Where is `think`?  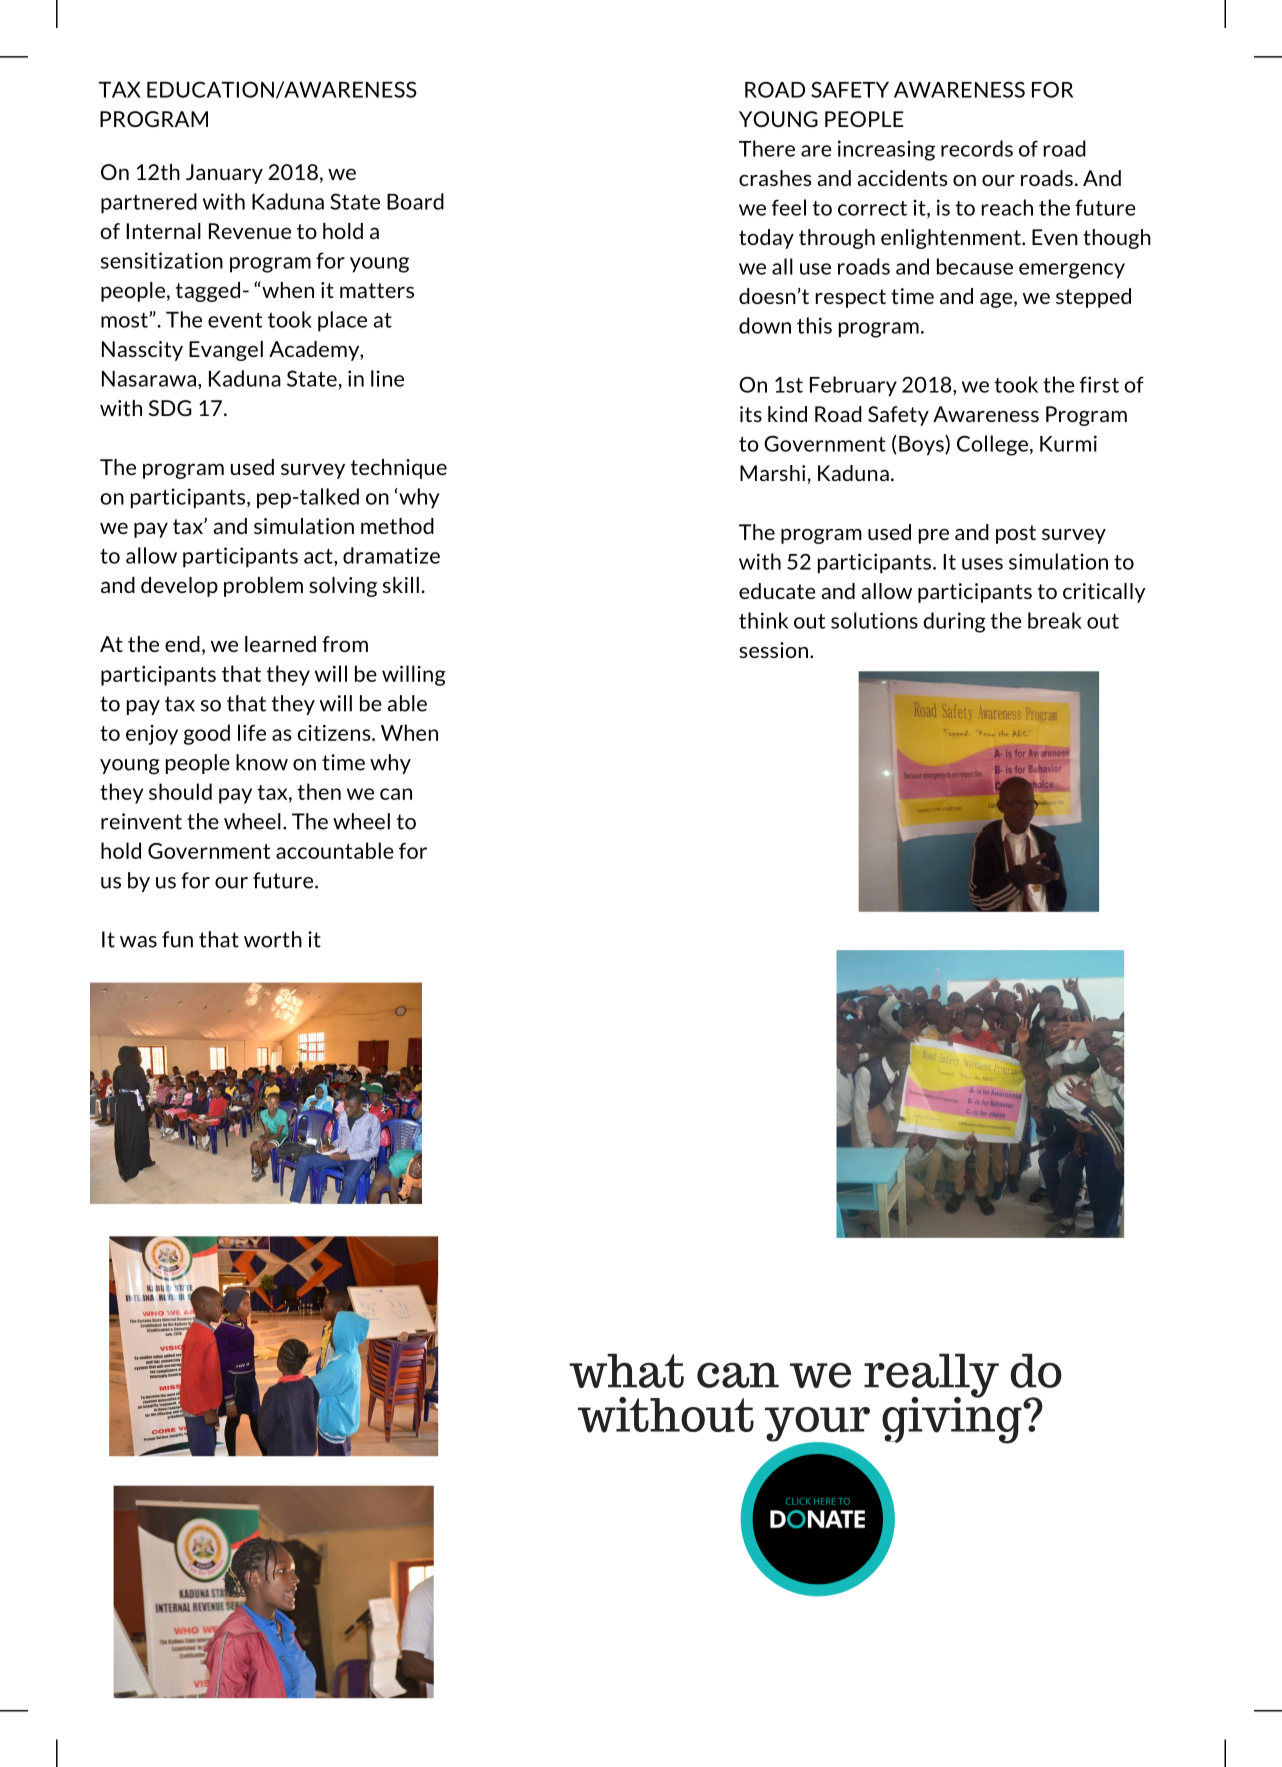 think is located at coordinates (763, 620).
